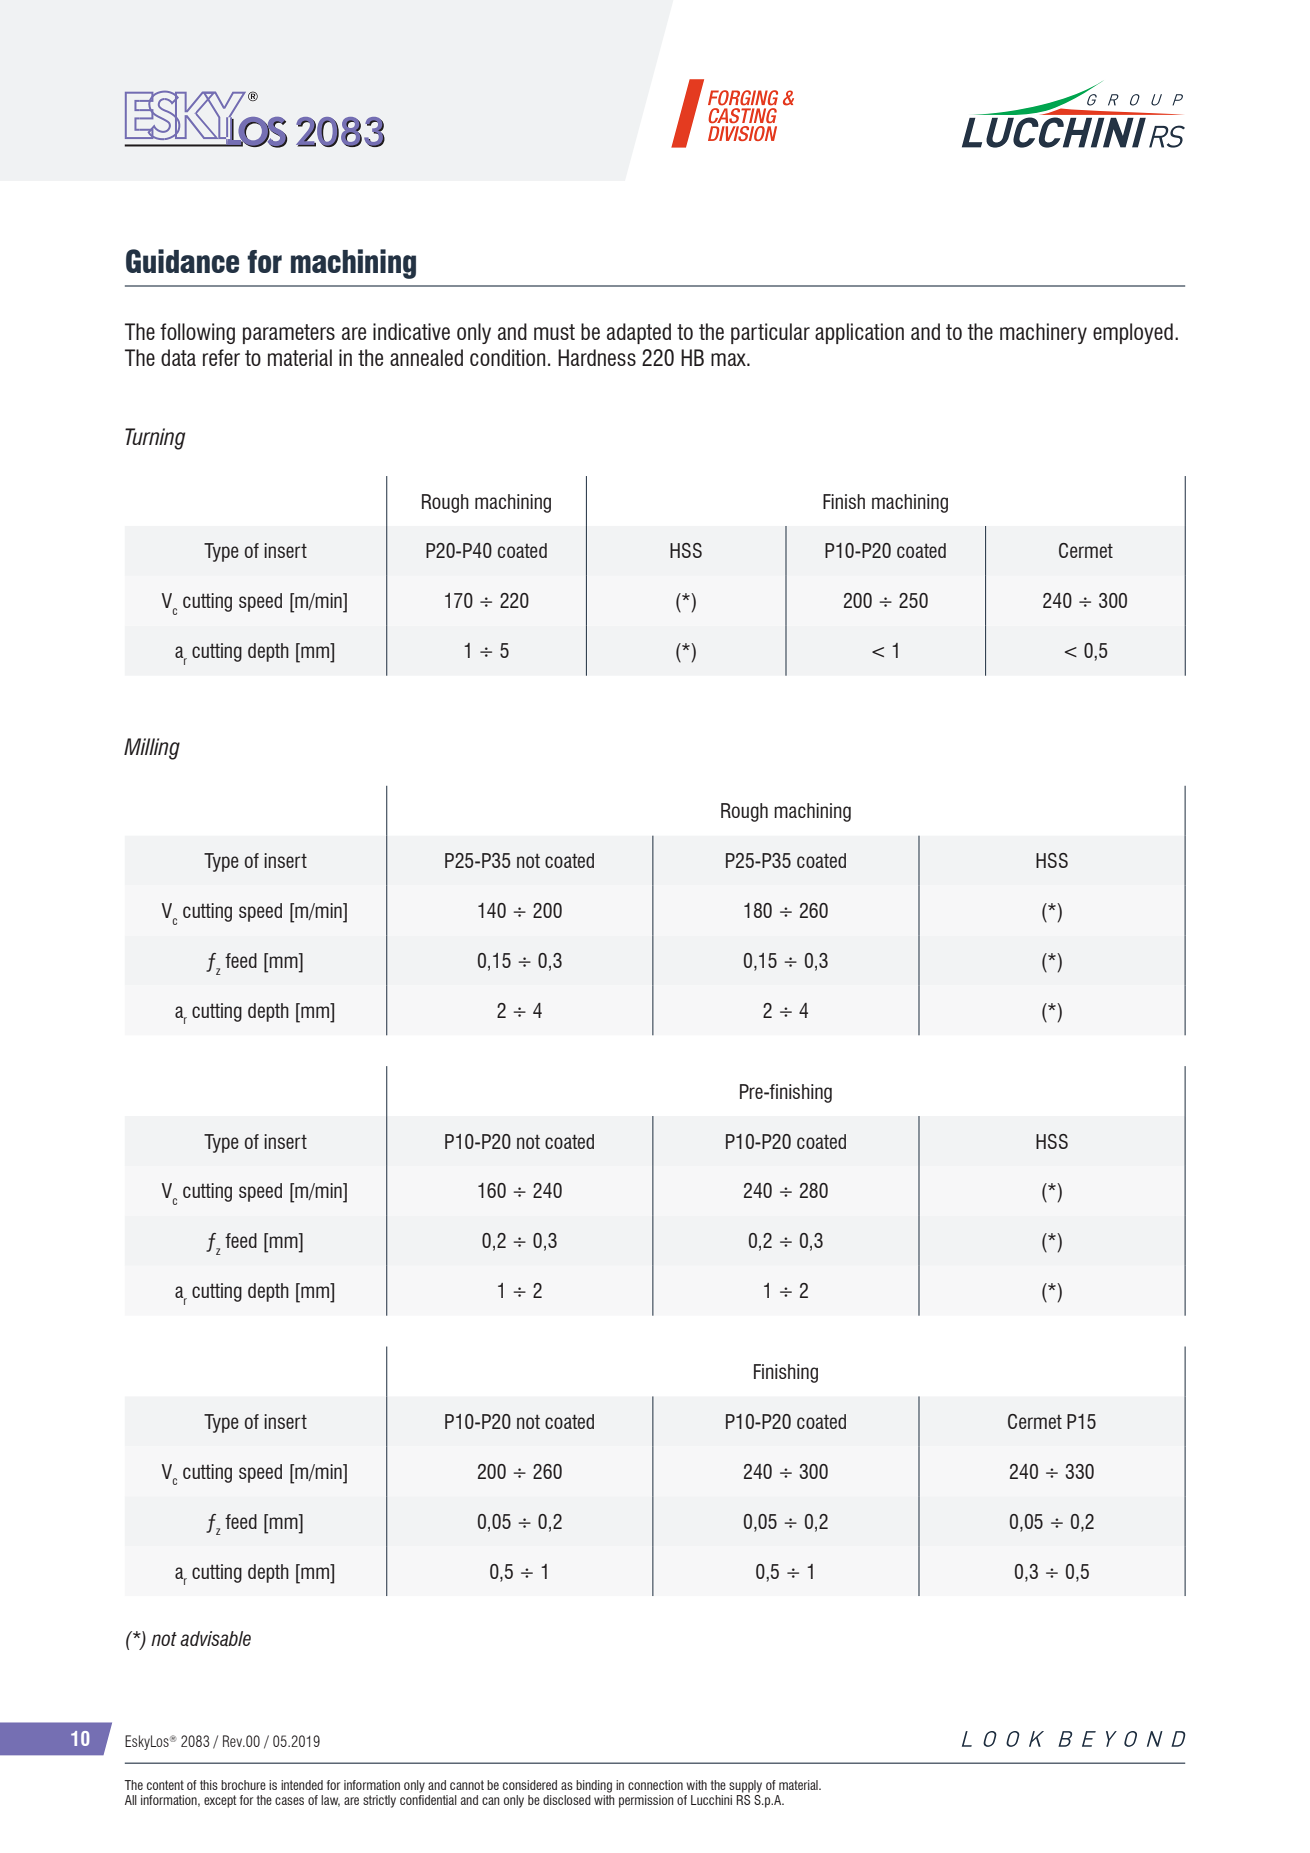 This screenshot has width=1310, height=1853. I want to click on connection, so click(655, 1785).
